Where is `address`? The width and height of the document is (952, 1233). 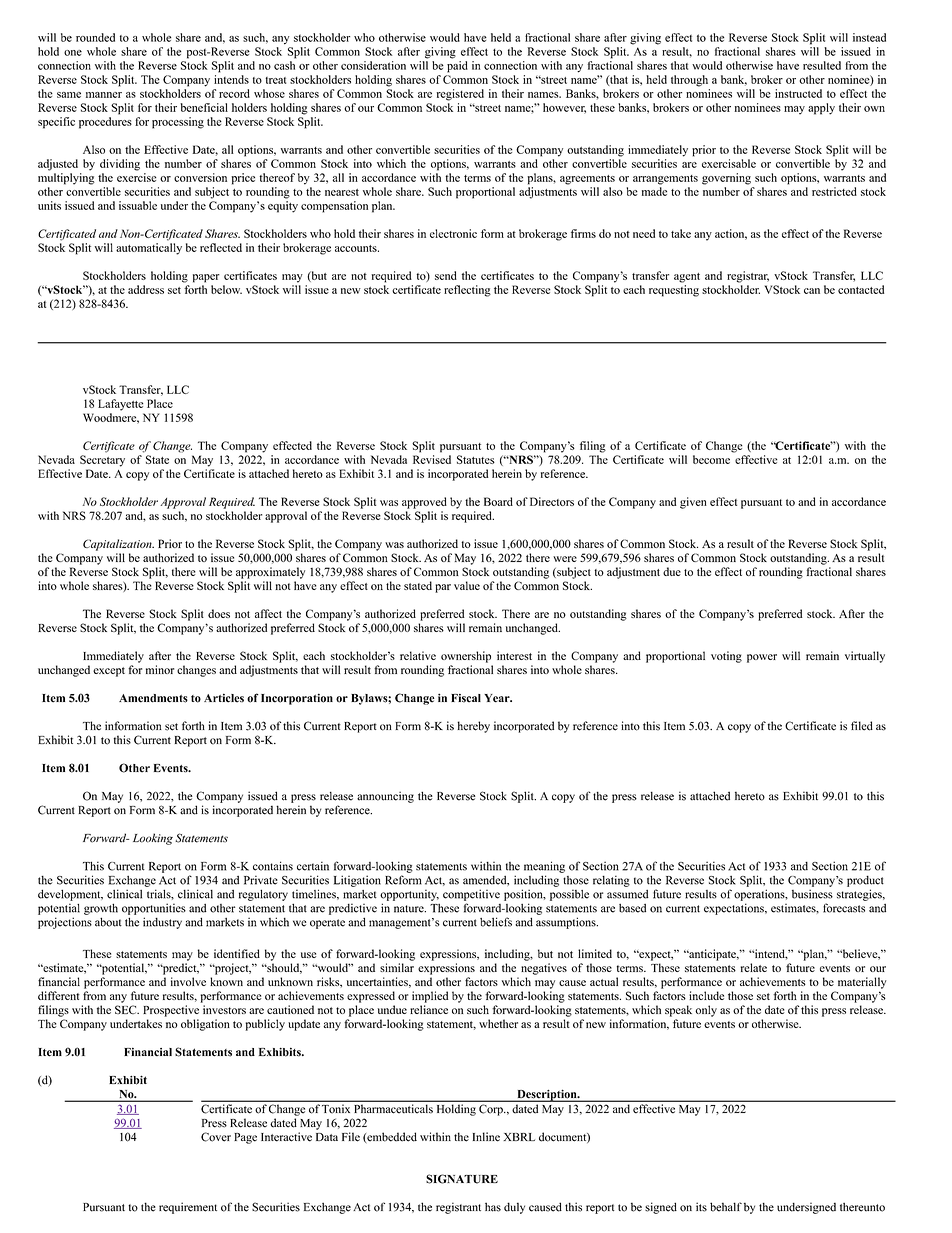
address is located at coordinates (146, 289).
